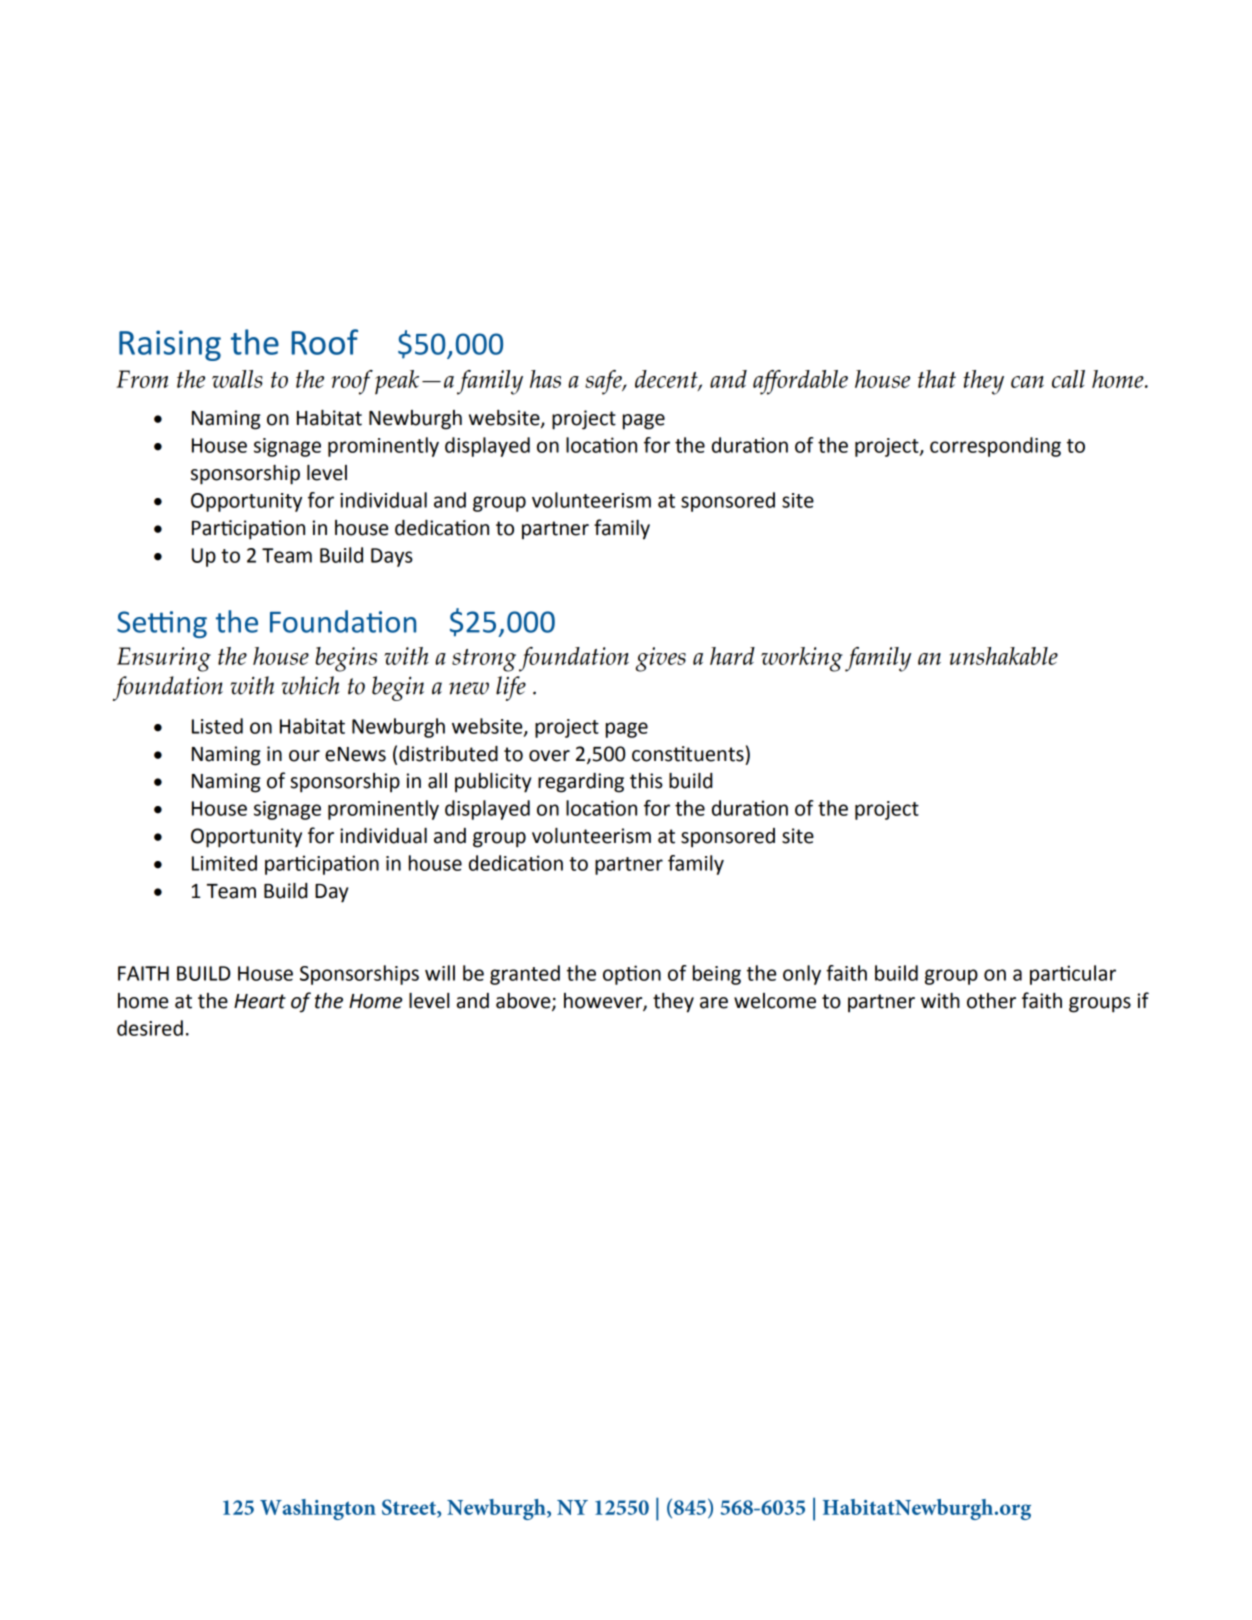  What do you see at coordinates (260, 1001) in the screenshot?
I see `Heart` at bounding box center [260, 1001].
